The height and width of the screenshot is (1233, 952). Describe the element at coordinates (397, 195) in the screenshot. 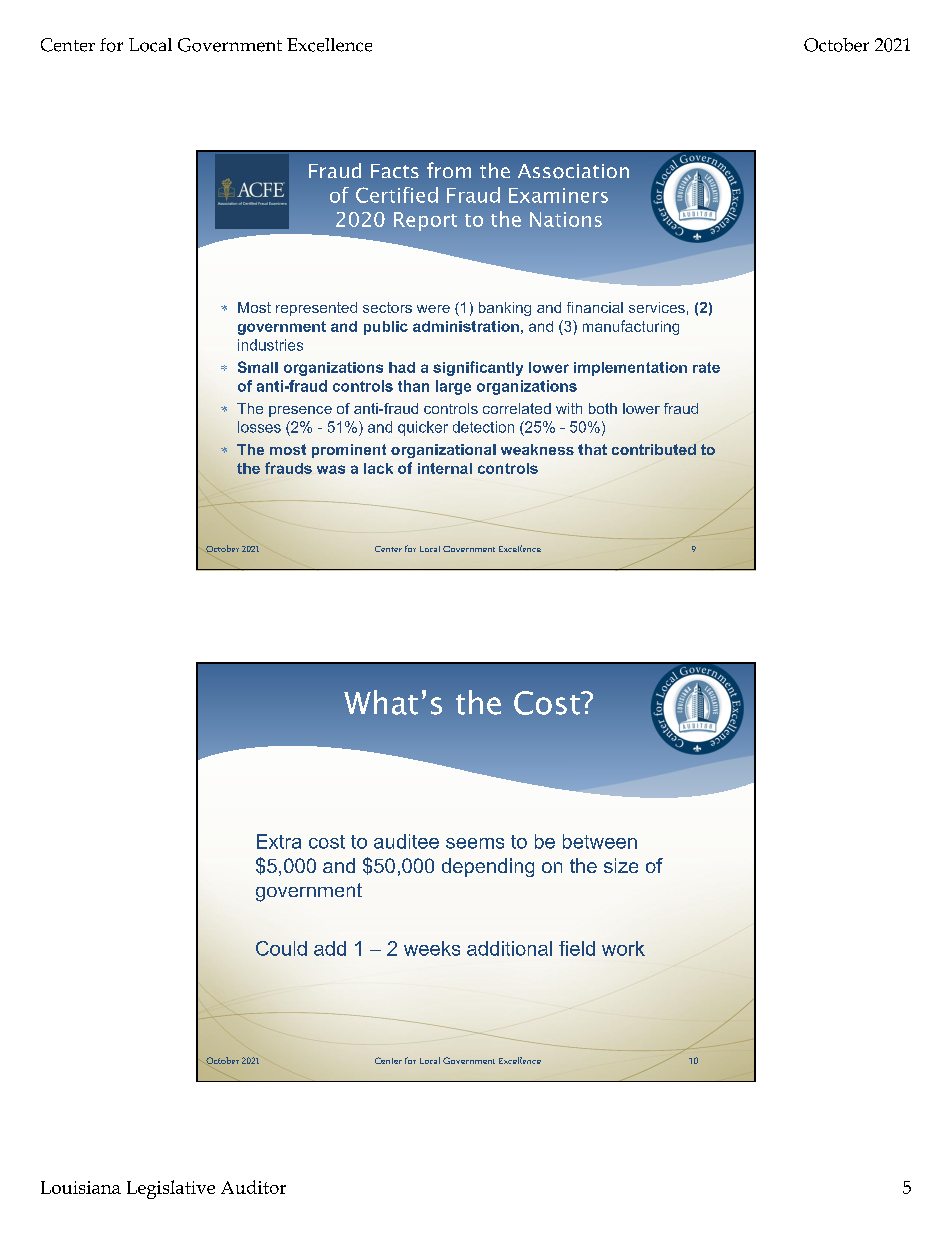

I see `Certified` at that location.
